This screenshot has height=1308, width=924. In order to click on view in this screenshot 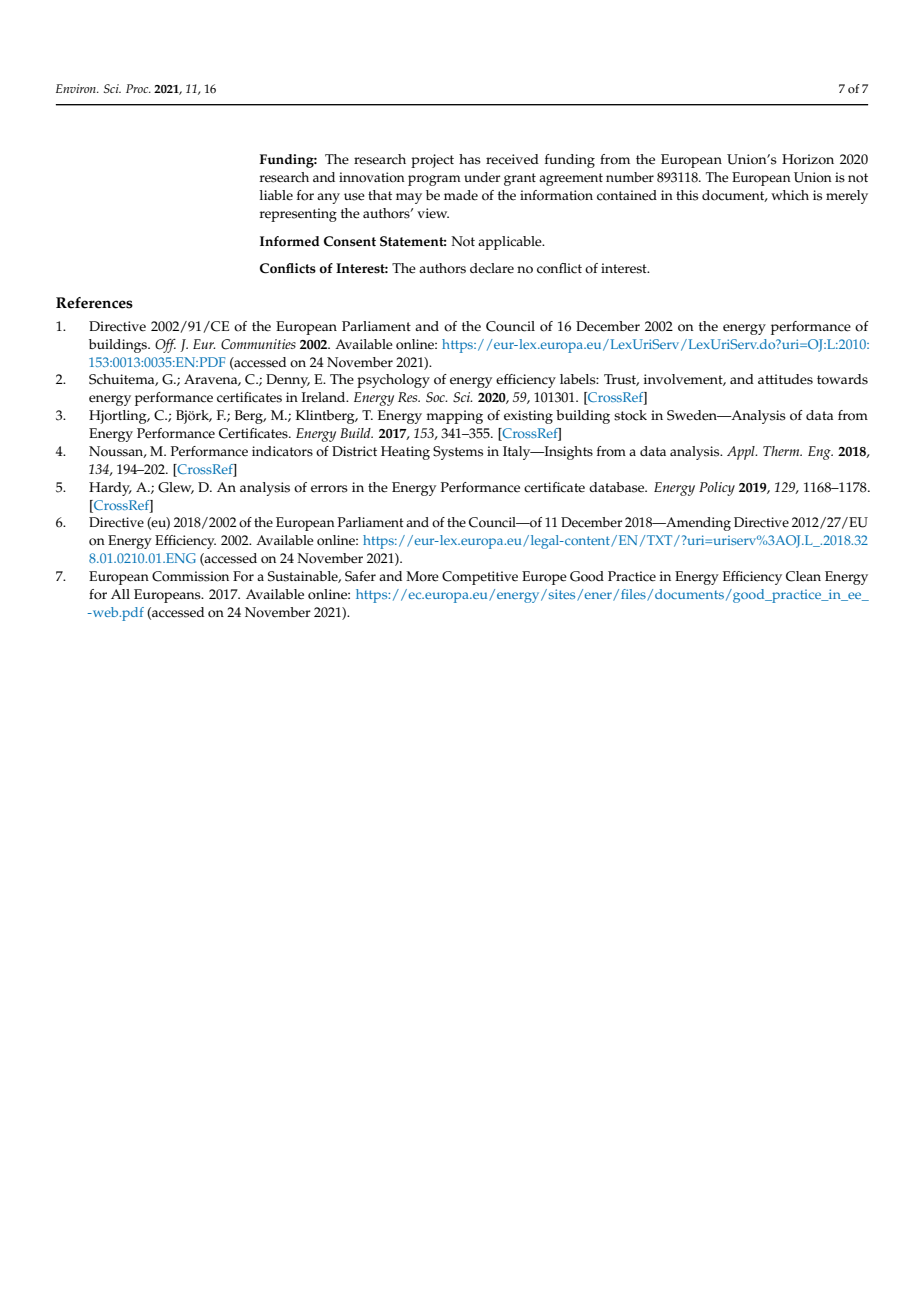, I will do `click(433, 213)`.
